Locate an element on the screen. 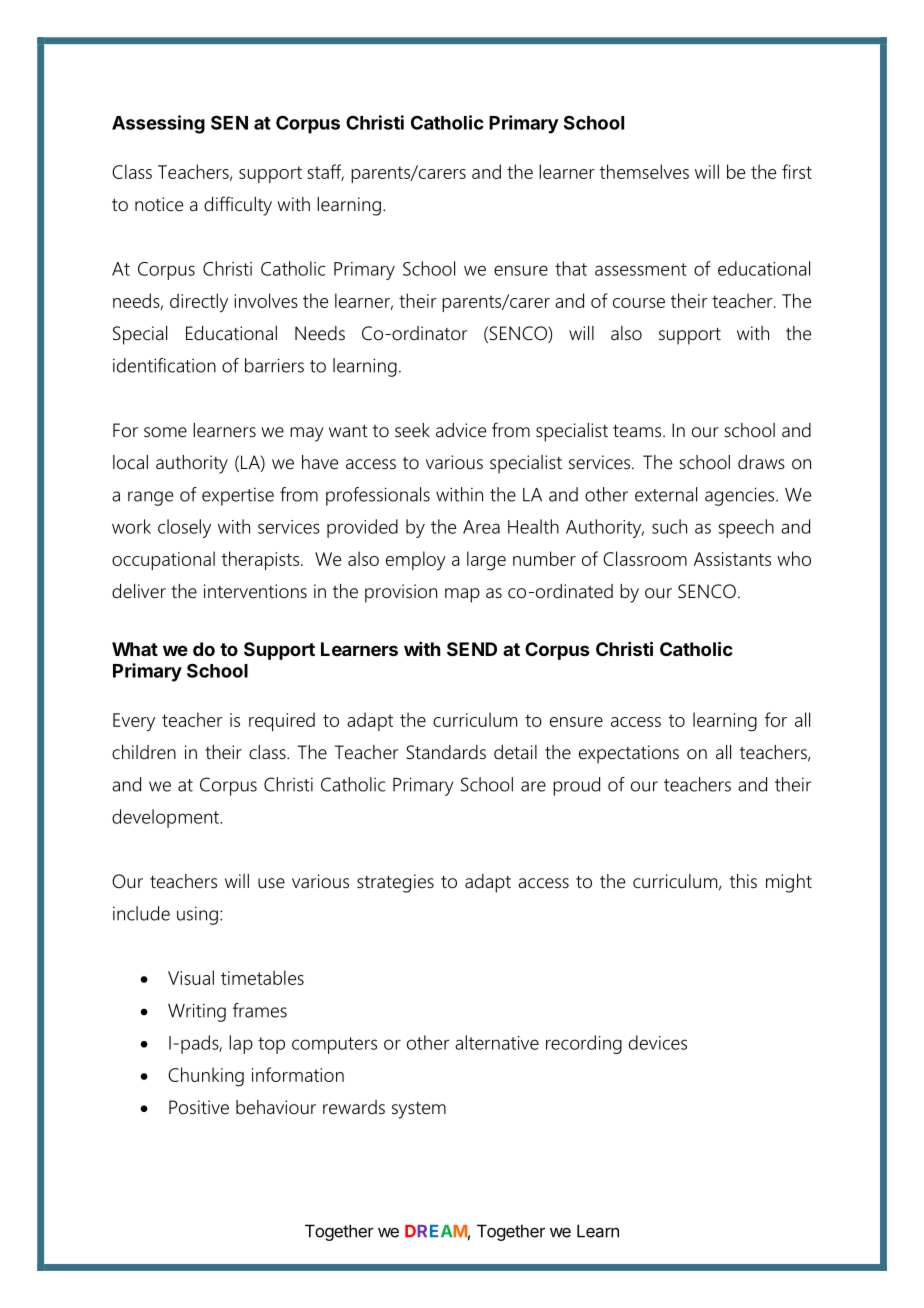 This screenshot has height=1308, width=924. themselves is located at coordinates (644, 171).
